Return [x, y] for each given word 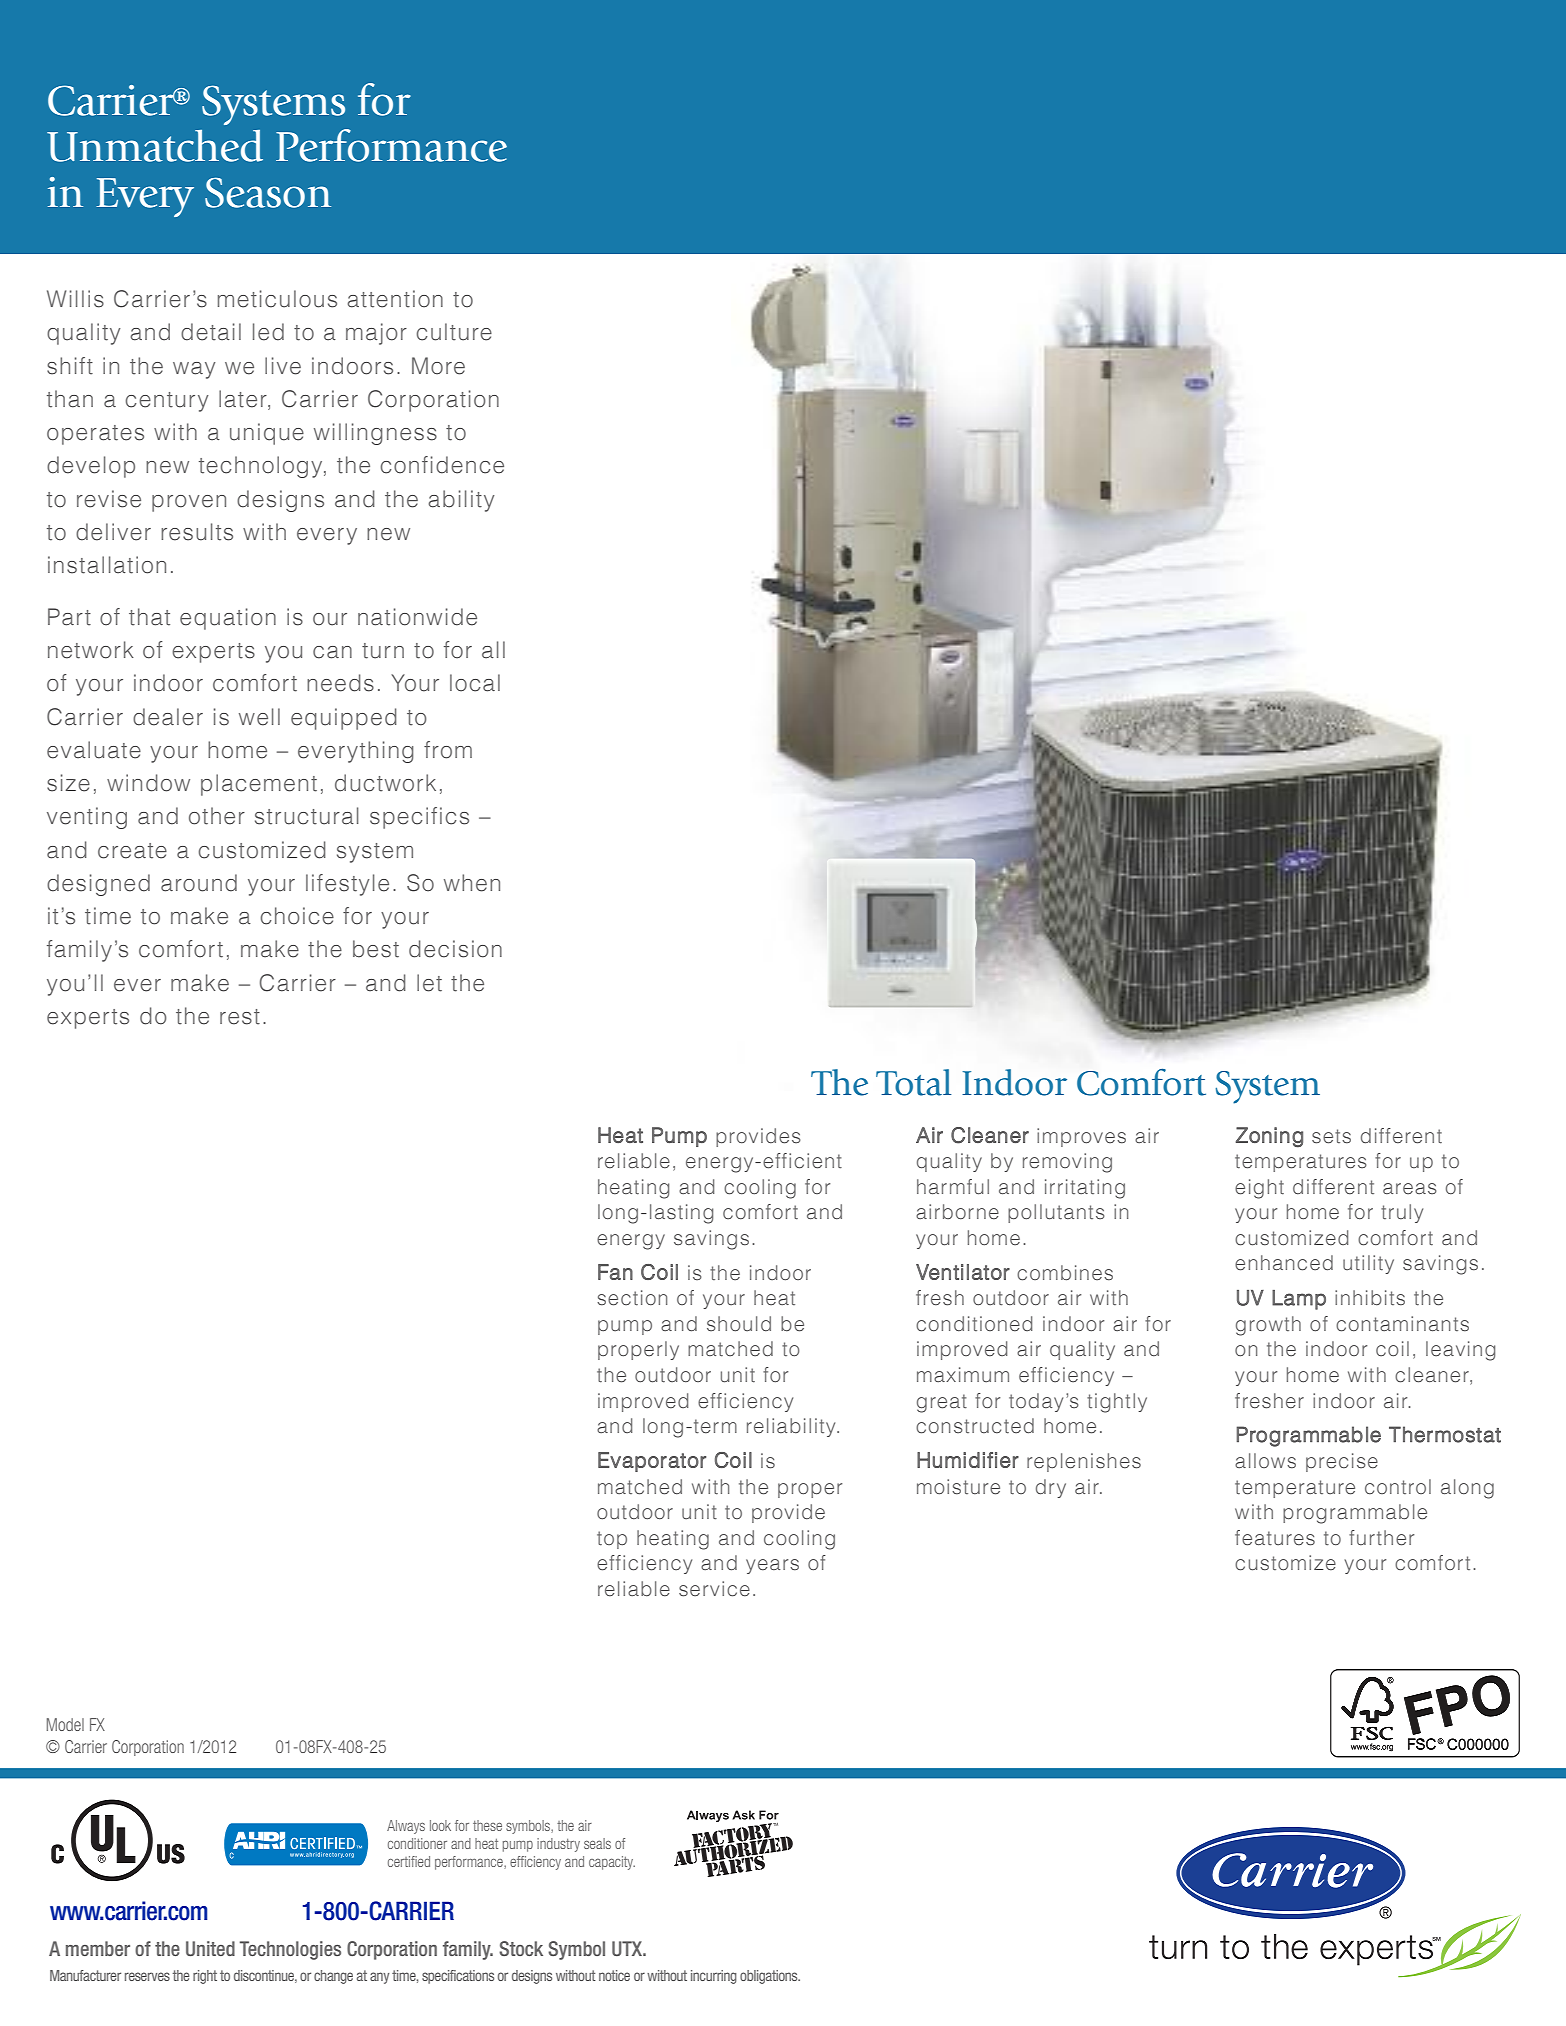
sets [1331, 1136]
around [199, 883]
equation [228, 619]
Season [268, 192]
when [472, 883]
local [475, 683]
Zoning [1269, 1137]
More [438, 366]
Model [65, 1724]
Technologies [290, 1950]
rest [240, 1017]
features [1275, 1538]
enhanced [1284, 1263]
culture [454, 332]
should [739, 1323]
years [772, 1566]
